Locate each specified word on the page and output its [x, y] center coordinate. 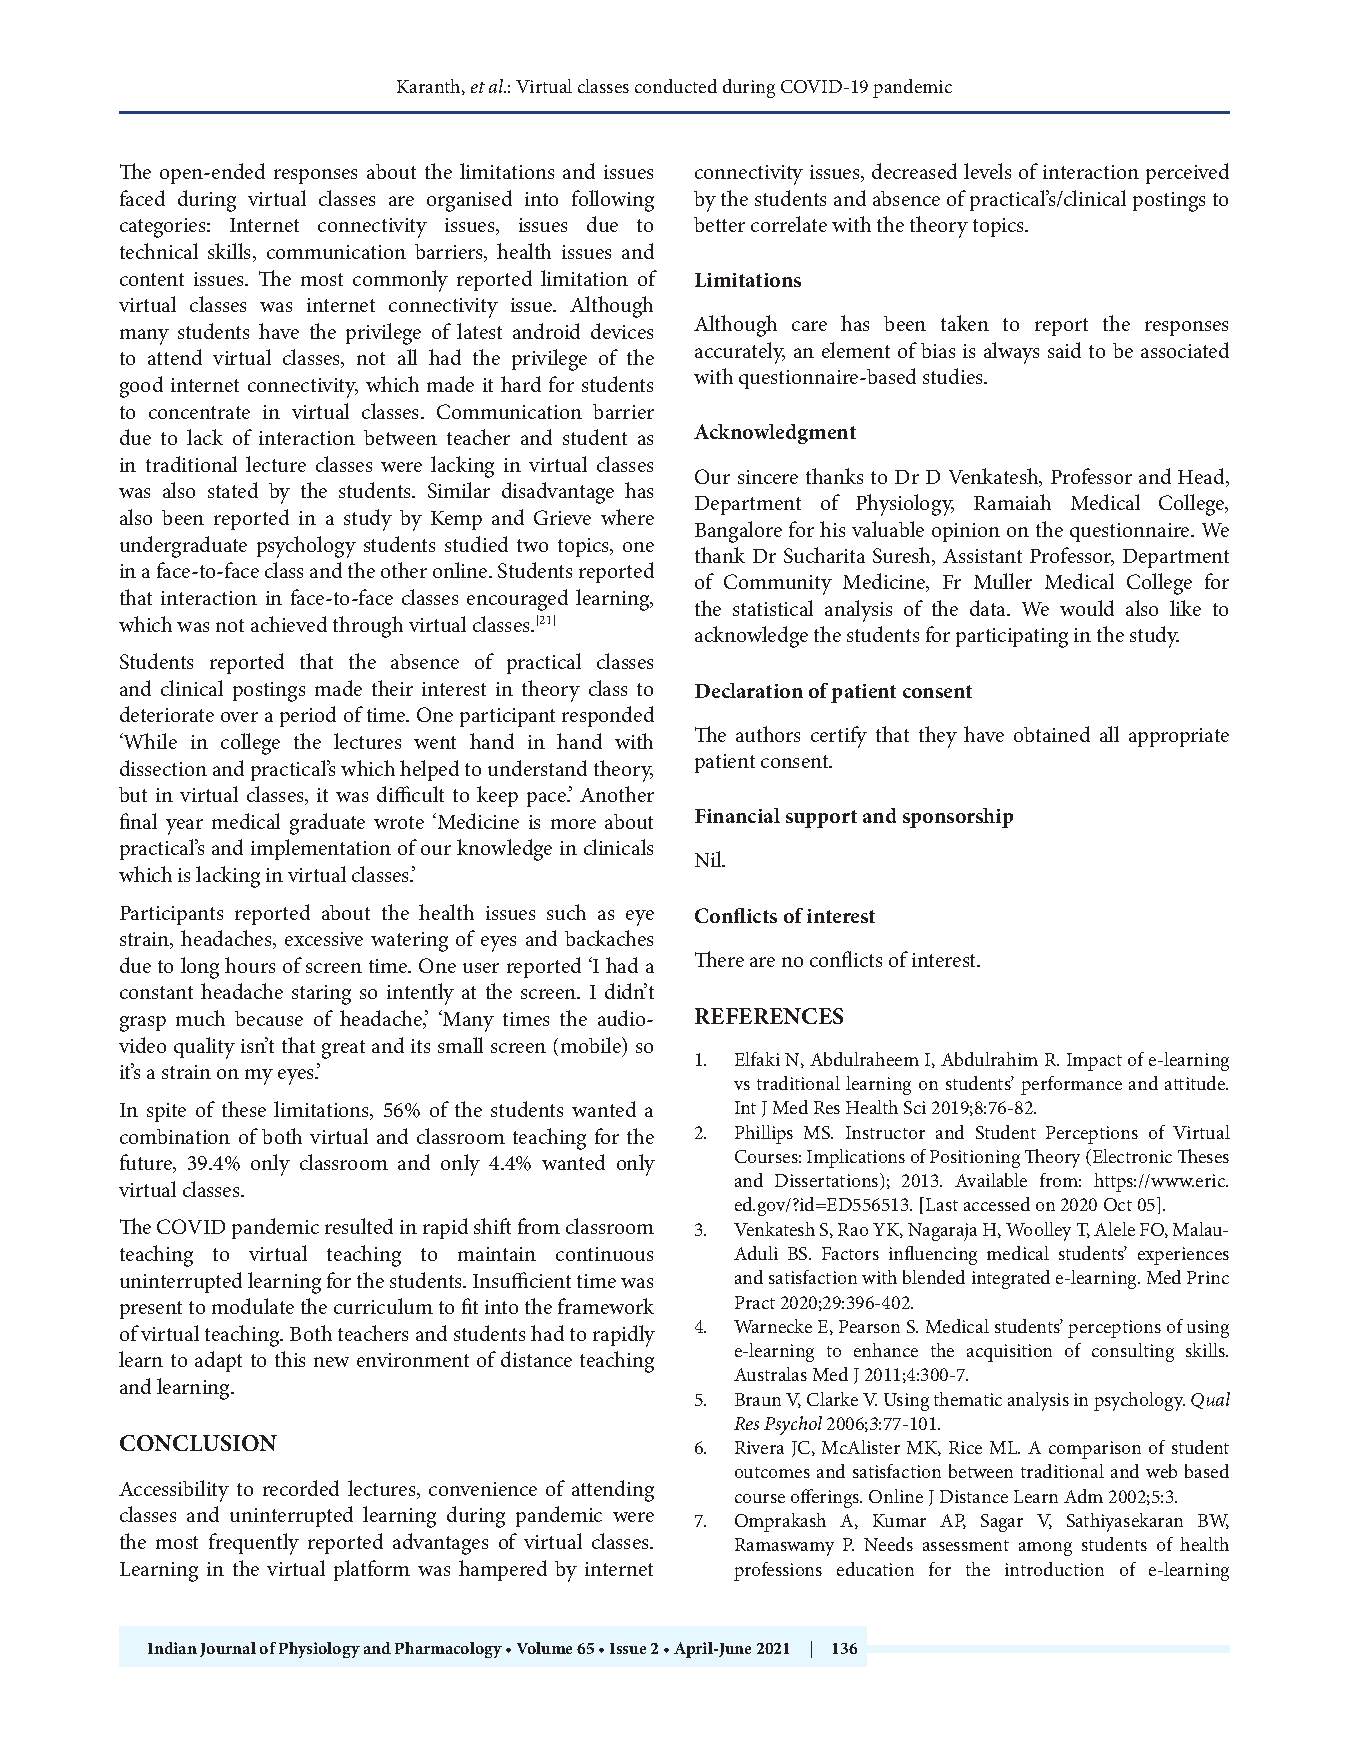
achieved [289, 624]
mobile [592, 1045]
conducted [676, 86]
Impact [1094, 1062]
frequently [254, 1544]
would [1087, 608]
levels [987, 171]
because [269, 1018]
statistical [773, 608]
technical [159, 251]
